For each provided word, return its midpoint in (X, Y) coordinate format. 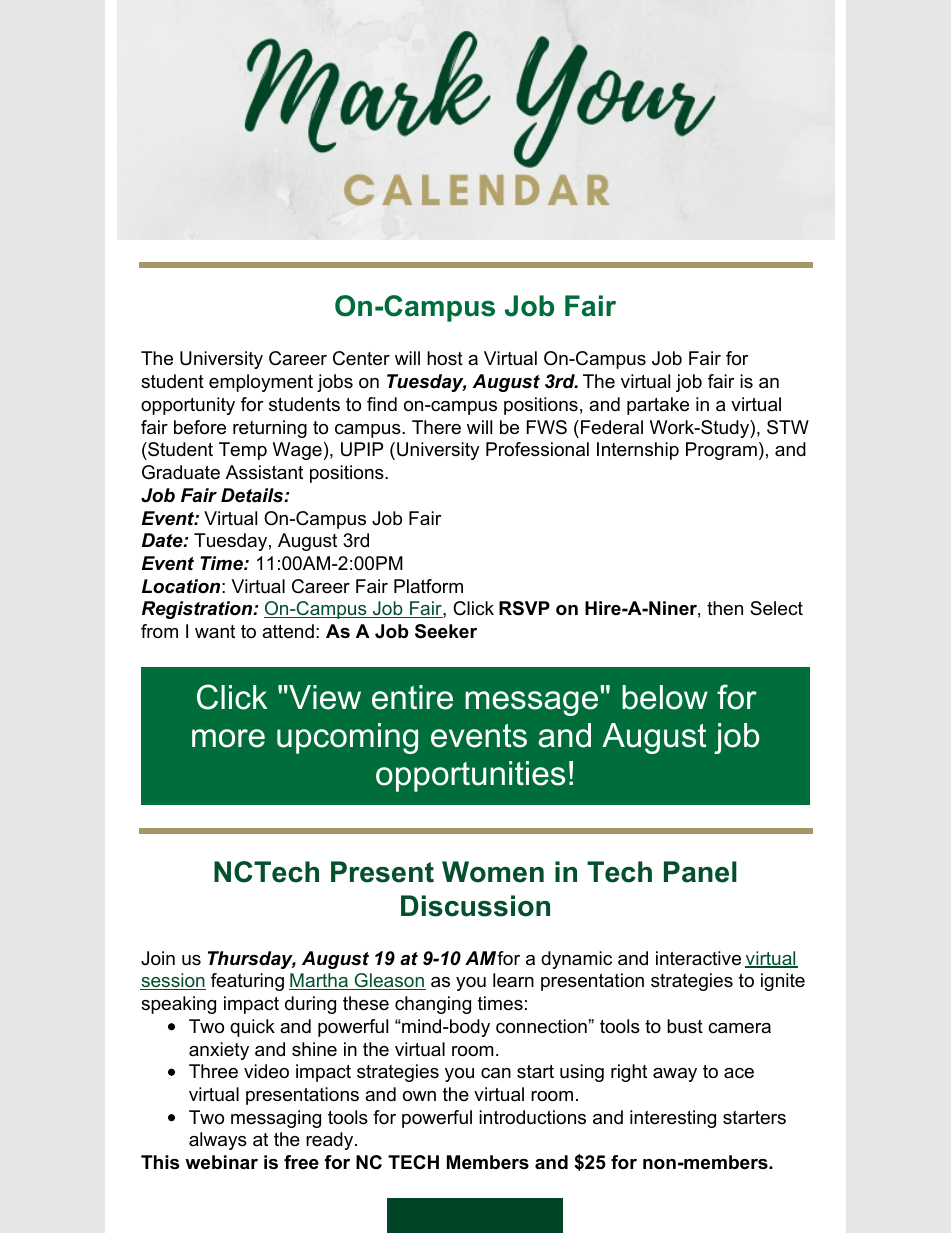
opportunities (470, 776)
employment (261, 383)
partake (658, 406)
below (665, 697)
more (228, 738)
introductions (532, 1117)
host (445, 358)
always (218, 1141)
